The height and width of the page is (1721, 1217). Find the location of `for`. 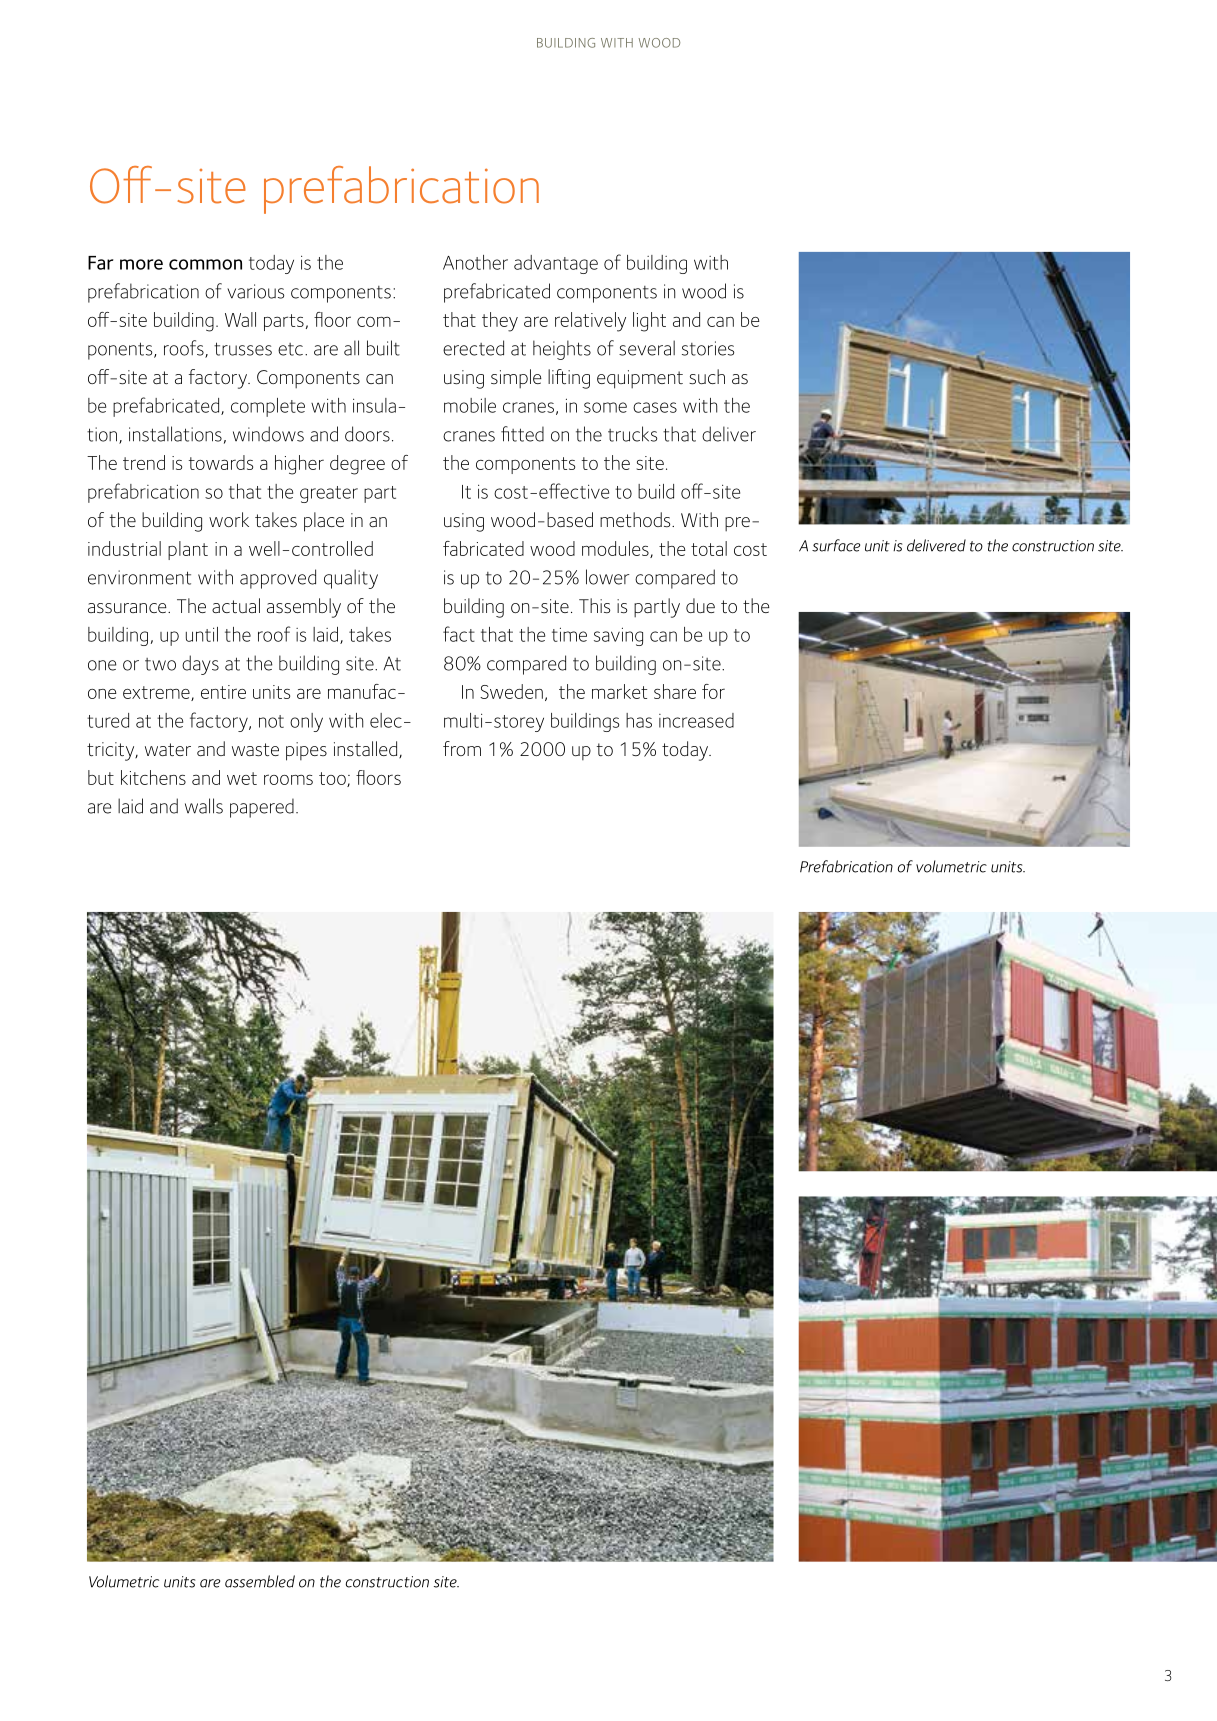

for is located at coordinates (713, 691).
